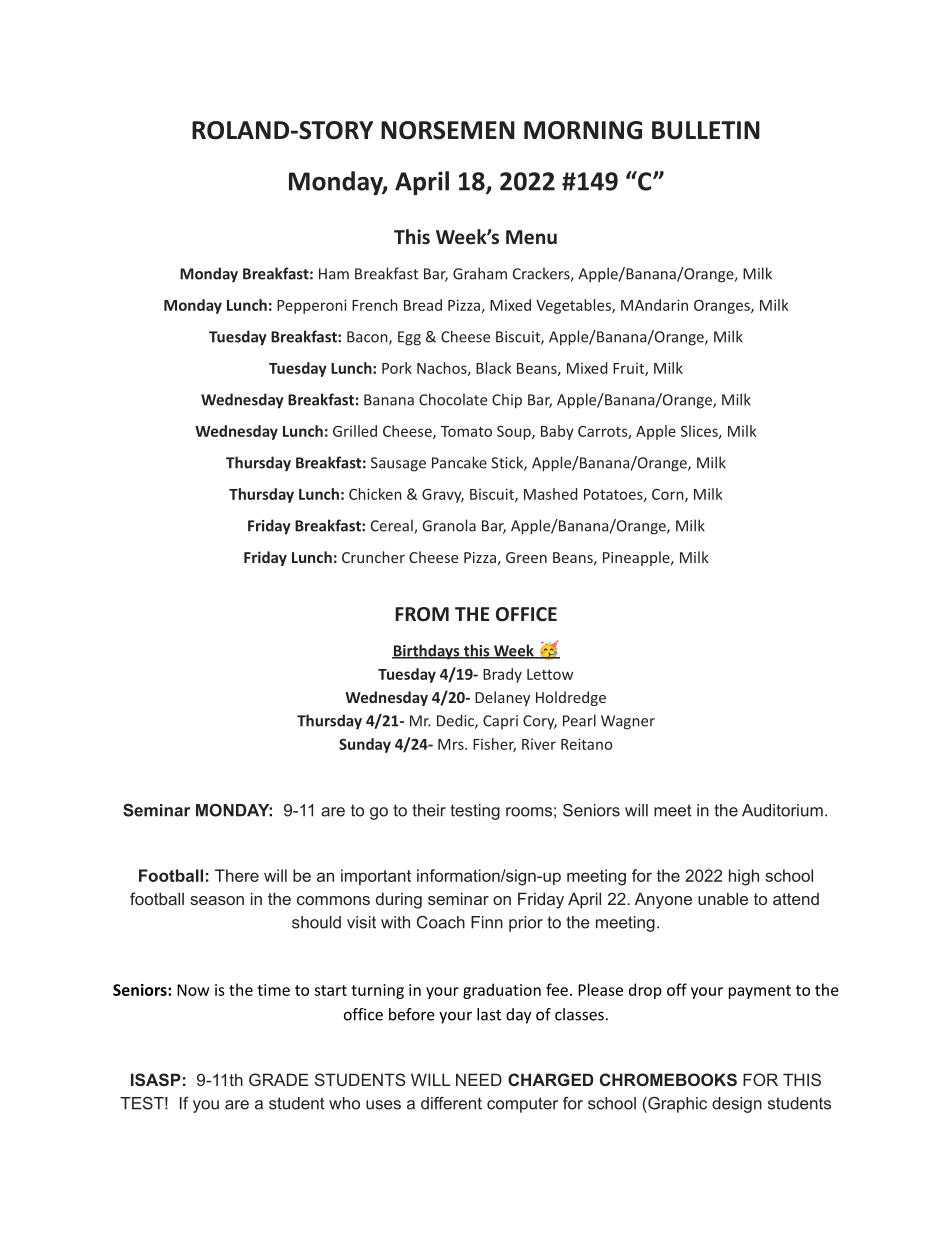 The height and width of the document is (1233, 952). What do you see at coordinates (669, 495) in the document?
I see `Corn` at bounding box center [669, 495].
